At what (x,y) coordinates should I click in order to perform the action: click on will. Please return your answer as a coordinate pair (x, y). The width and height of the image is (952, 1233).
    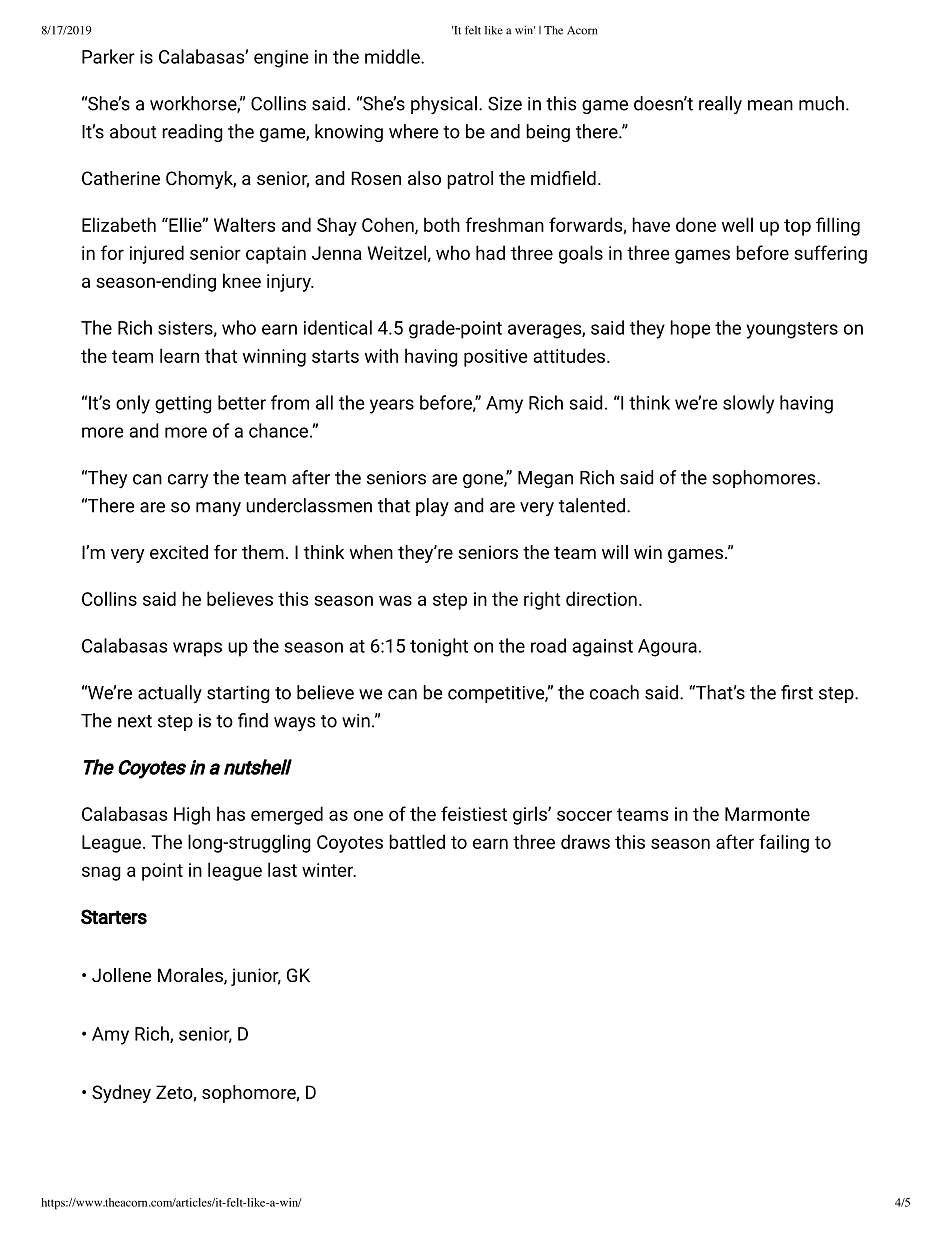
    Looking at the image, I should click on (615, 552).
